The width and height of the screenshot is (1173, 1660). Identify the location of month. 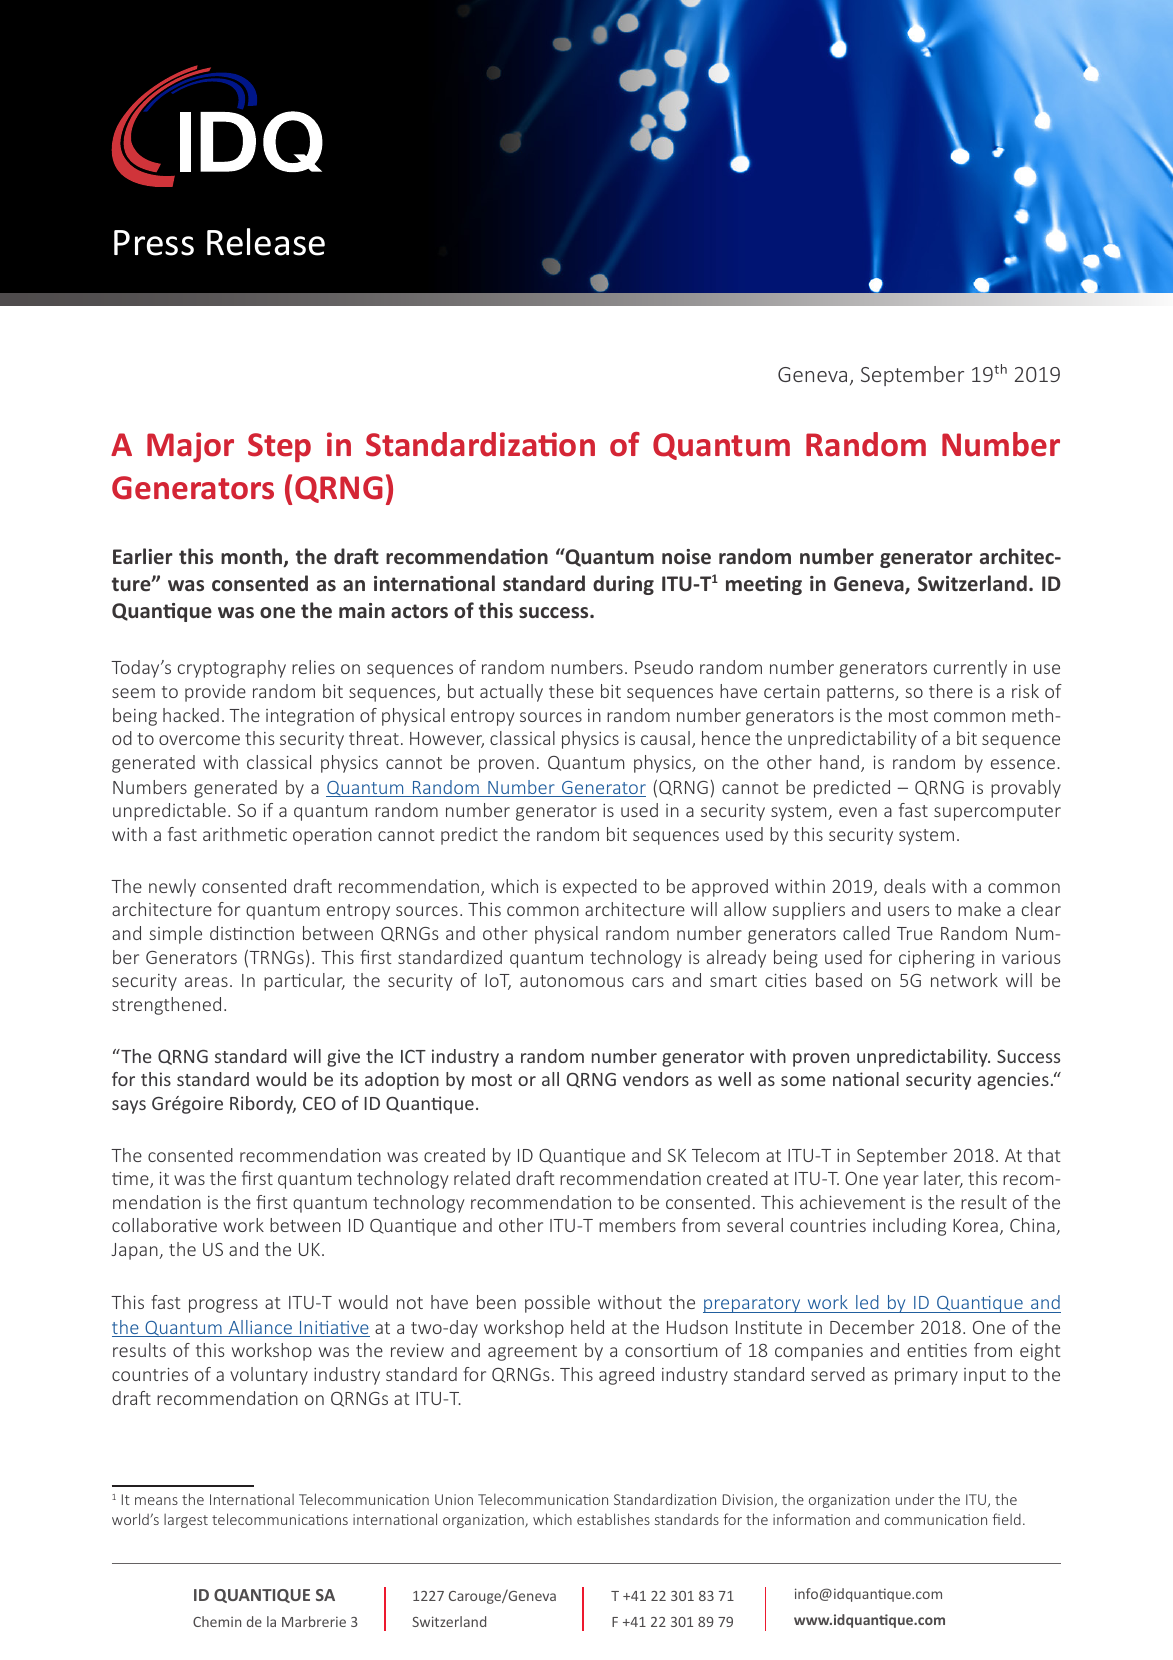
(253, 557).
